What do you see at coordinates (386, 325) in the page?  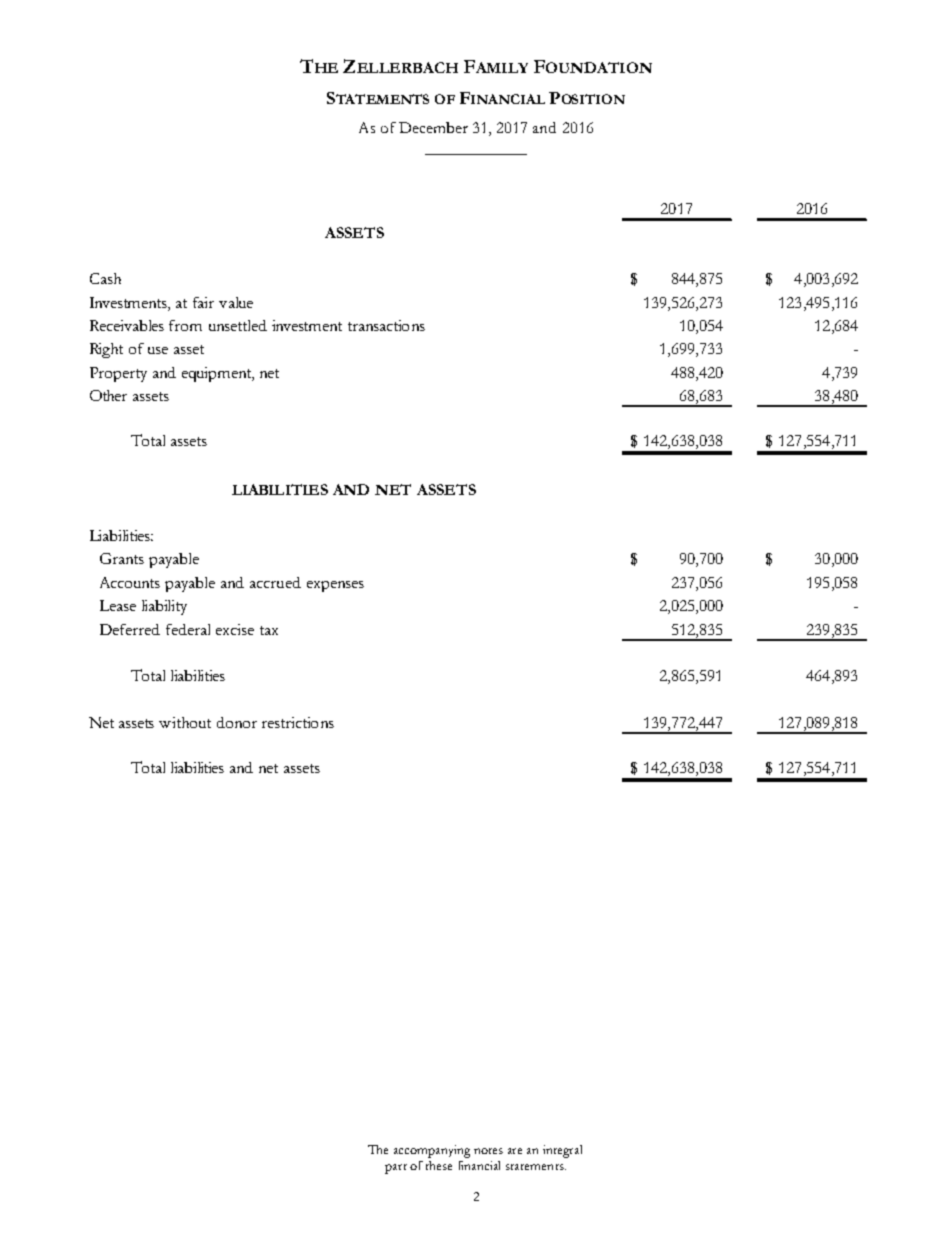 I see `transactions` at bounding box center [386, 325].
